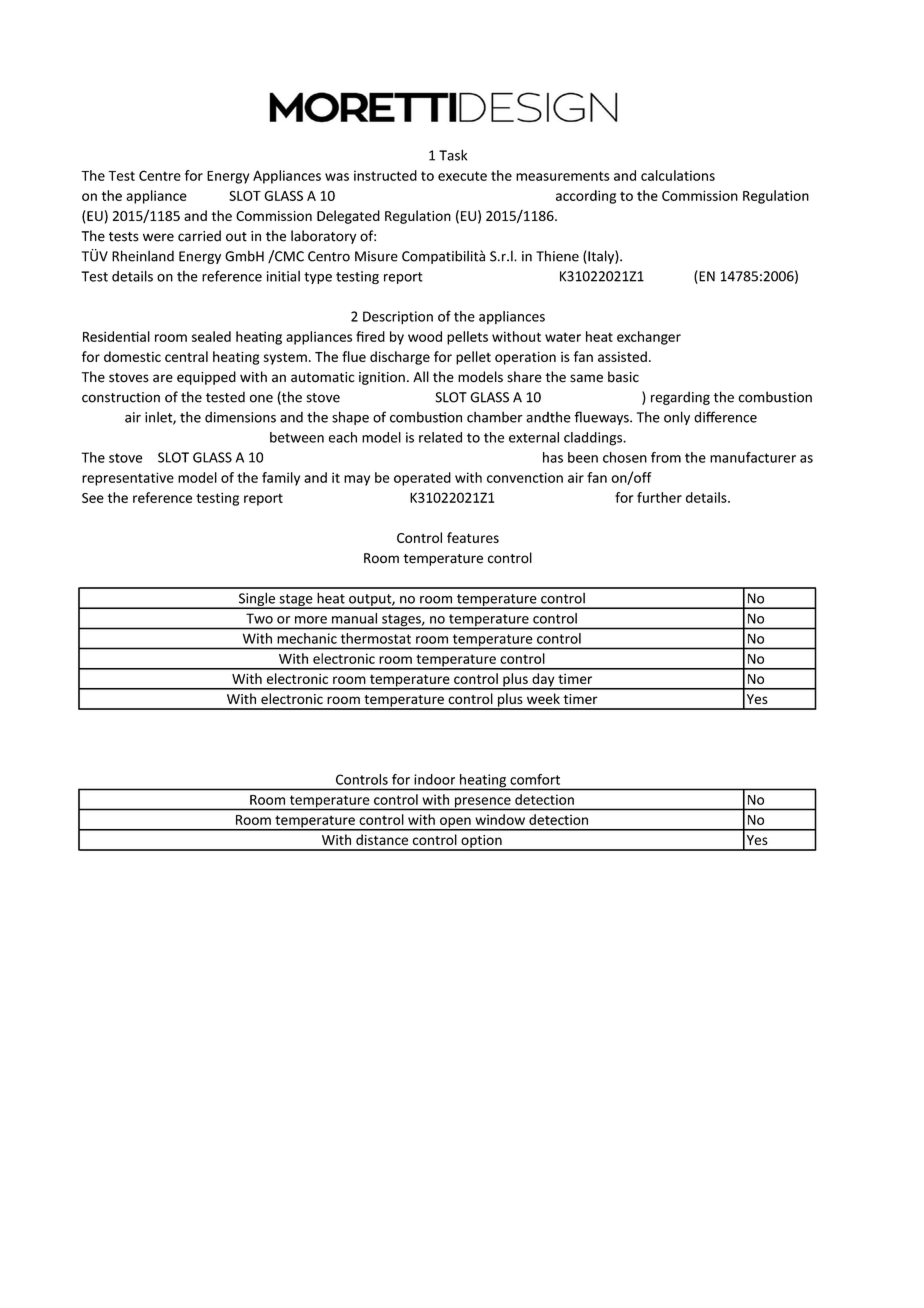  What do you see at coordinates (385, 175) in the image?
I see `instructed` at bounding box center [385, 175].
